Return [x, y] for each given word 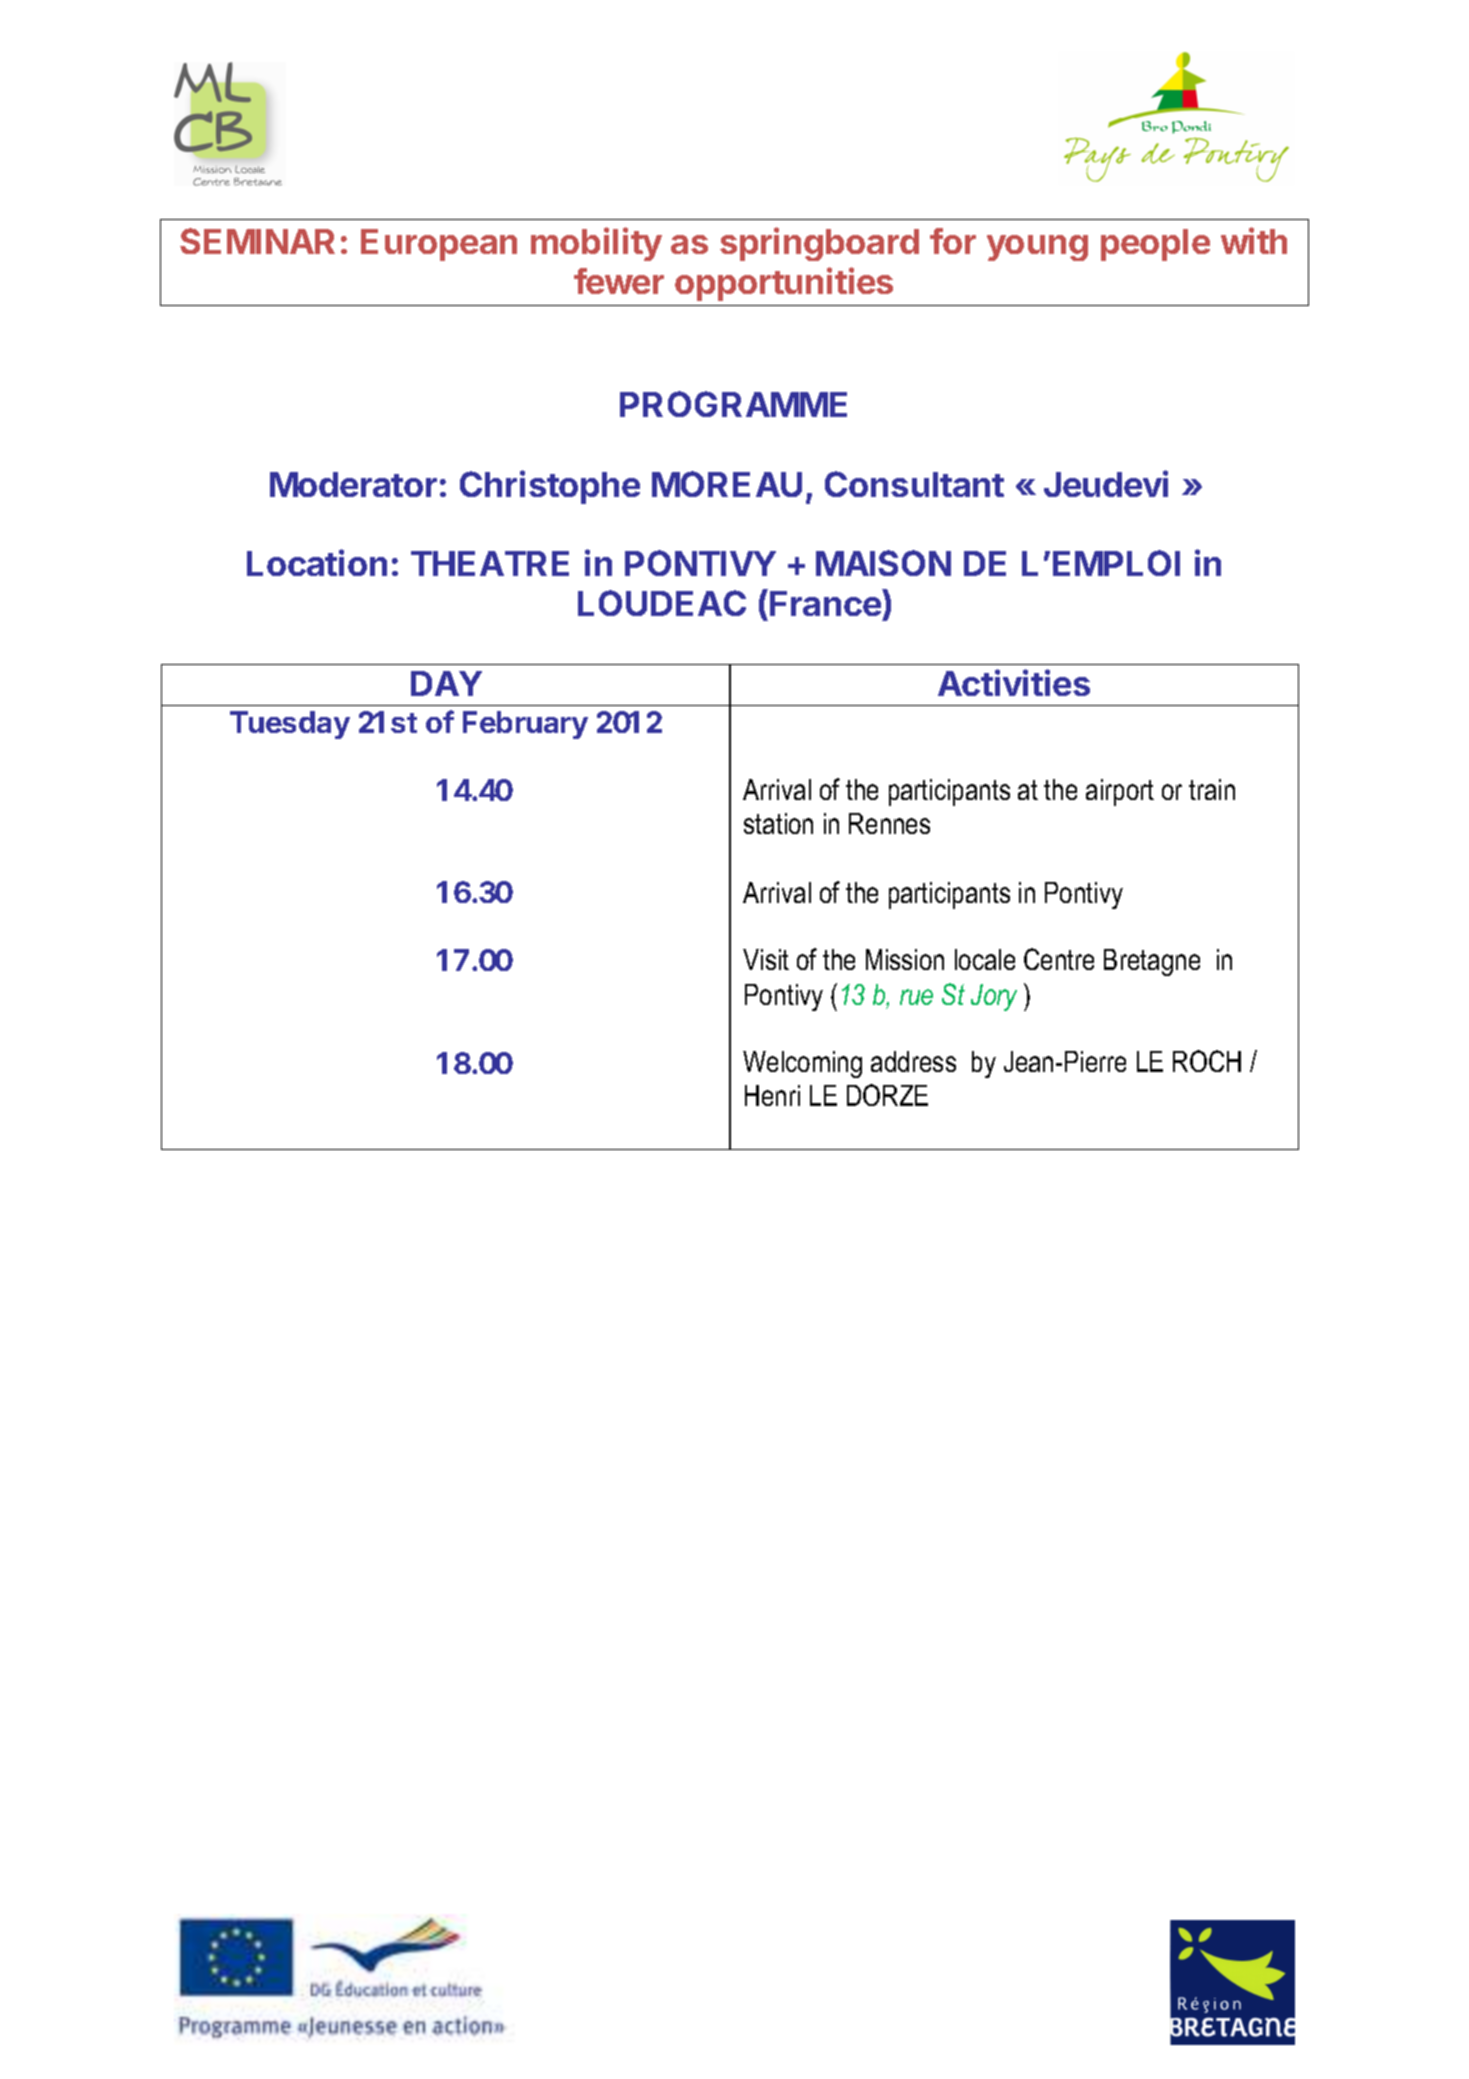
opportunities [784, 284]
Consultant [914, 484]
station [778, 823]
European [439, 245]
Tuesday [290, 725]
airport [1120, 792]
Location [317, 562]
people [1155, 245]
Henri [772, 1095]
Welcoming [802, 1064]
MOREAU [727, 484]
